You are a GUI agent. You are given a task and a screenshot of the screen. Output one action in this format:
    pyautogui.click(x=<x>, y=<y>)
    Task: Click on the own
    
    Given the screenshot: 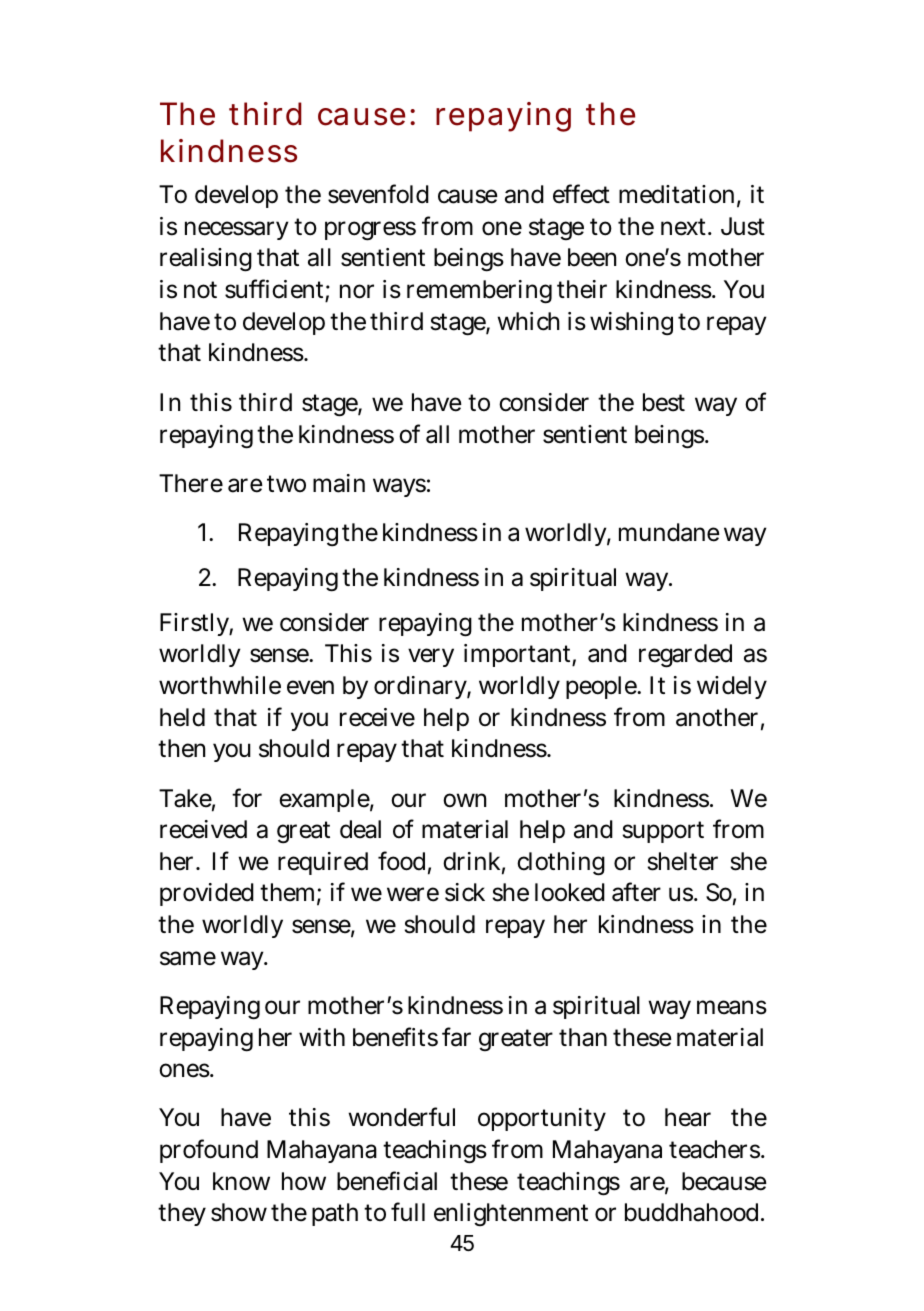 What is the action you would take?
    pyautogui.click(x=464, y=800)
